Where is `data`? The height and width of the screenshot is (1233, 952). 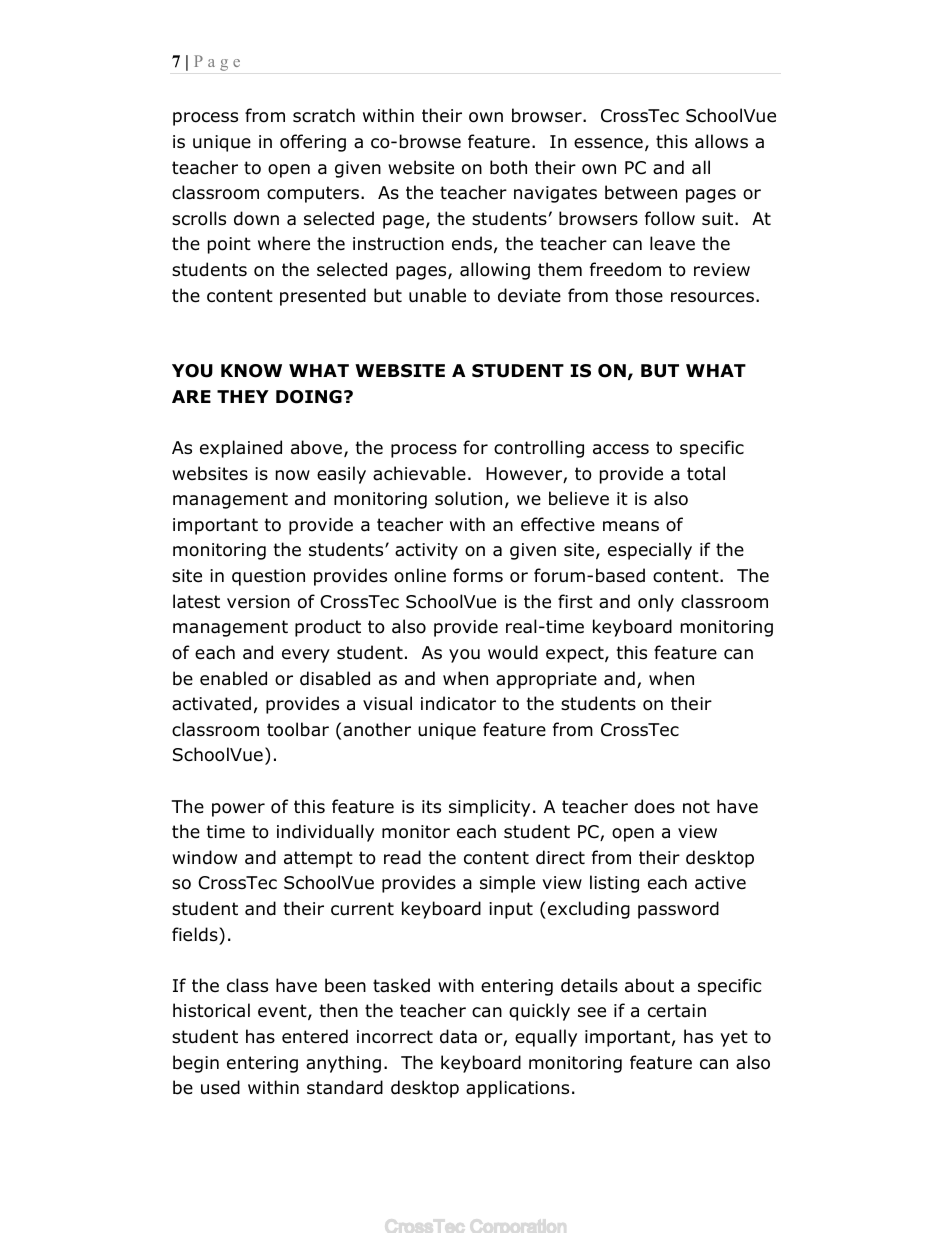 data is located at coordinates (458, 1036).
